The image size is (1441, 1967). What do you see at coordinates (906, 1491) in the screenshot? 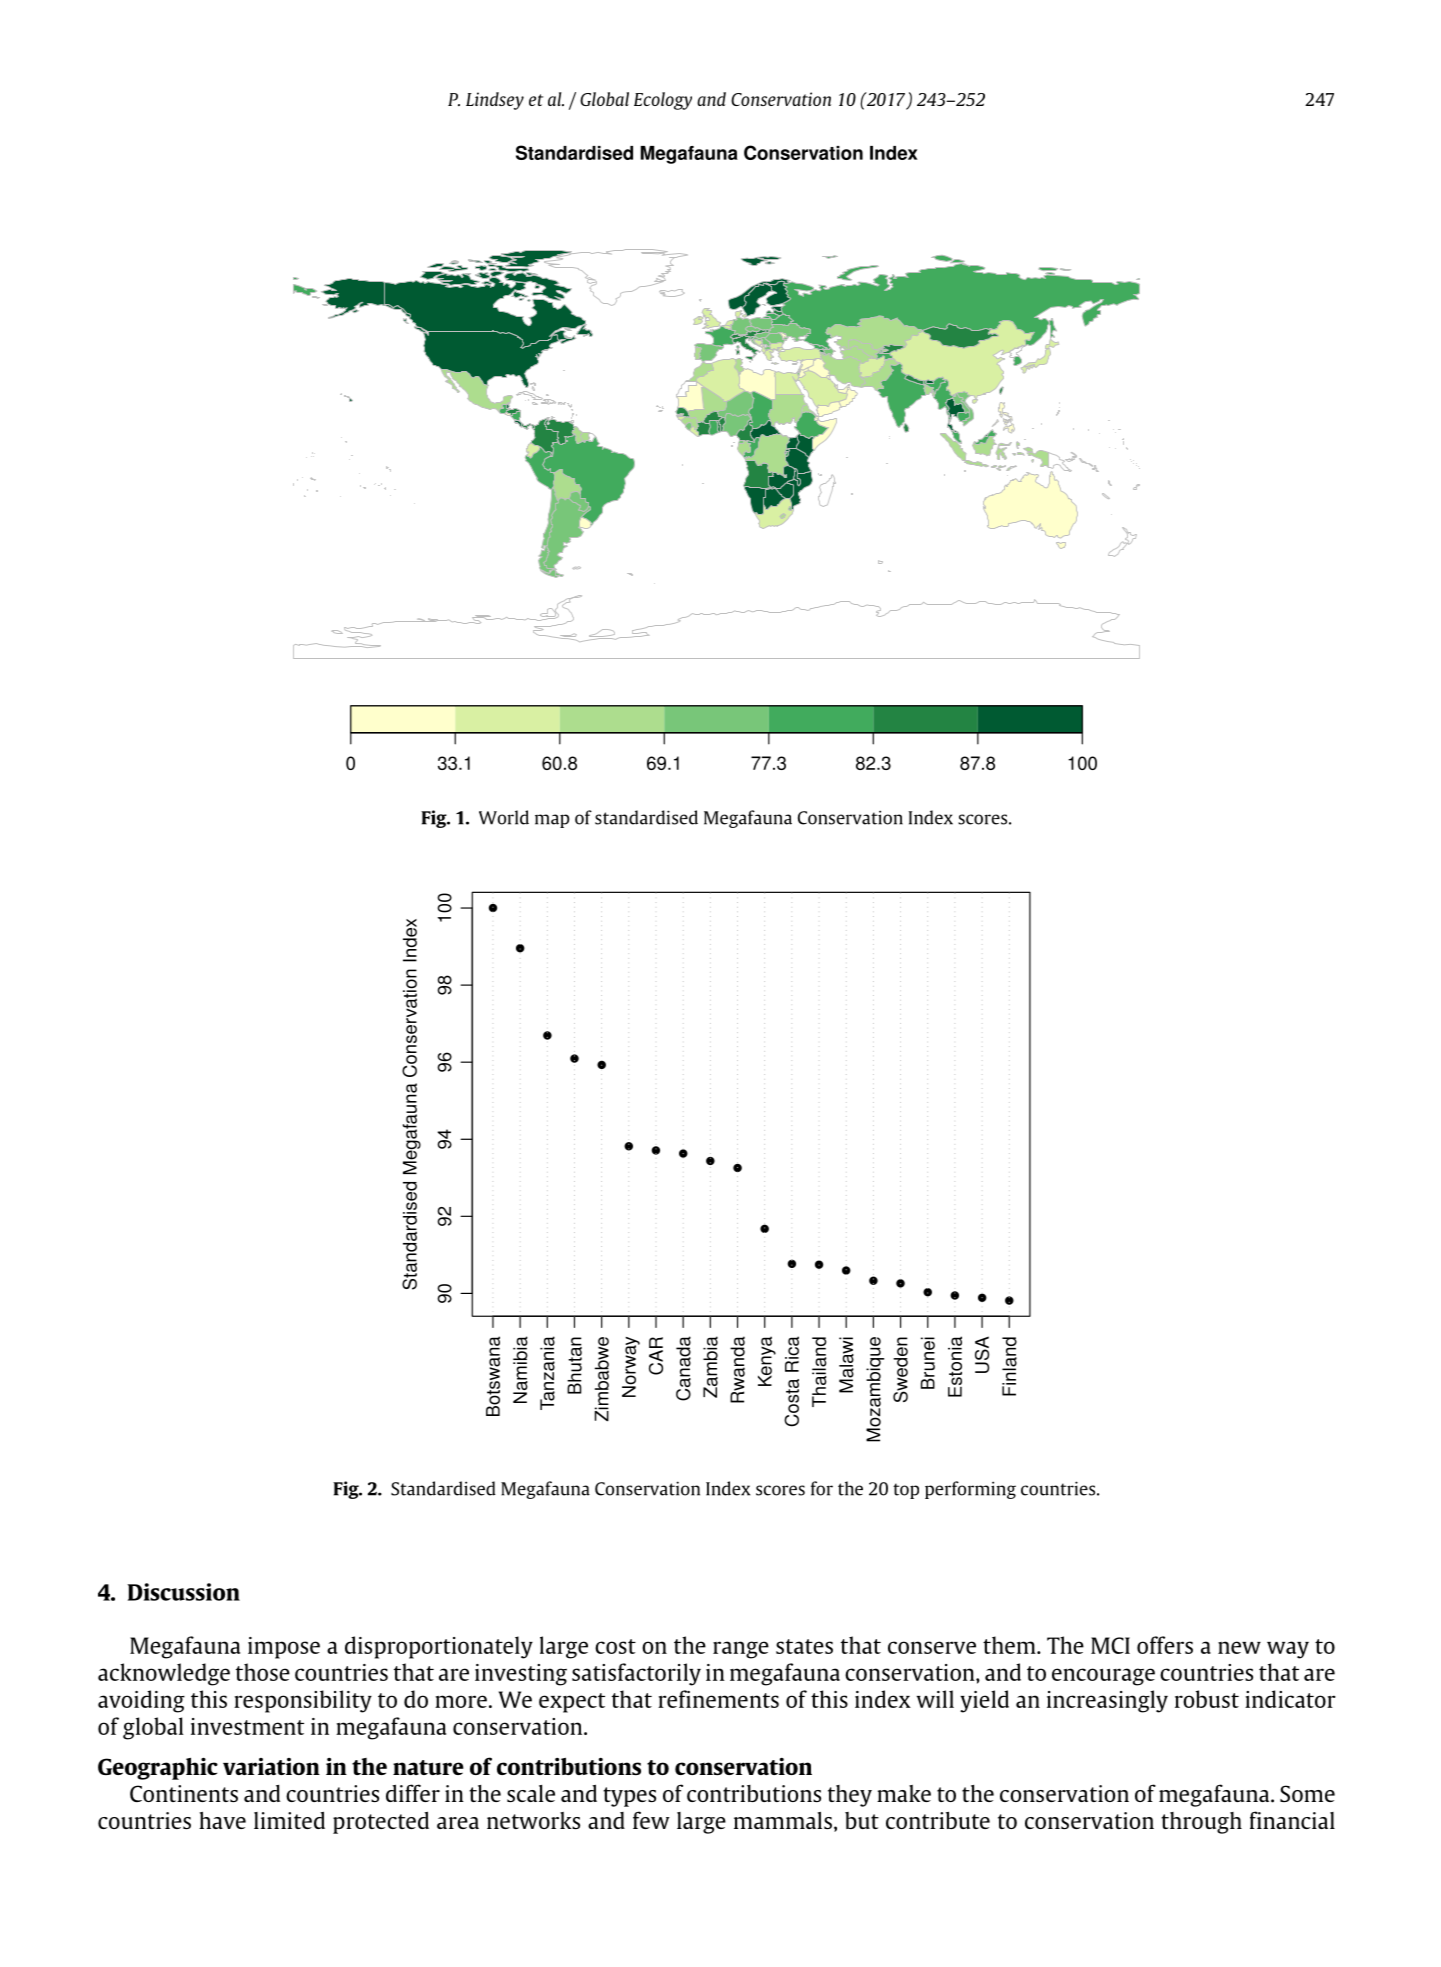
I see `top` at bounding box center [906, 1491].
